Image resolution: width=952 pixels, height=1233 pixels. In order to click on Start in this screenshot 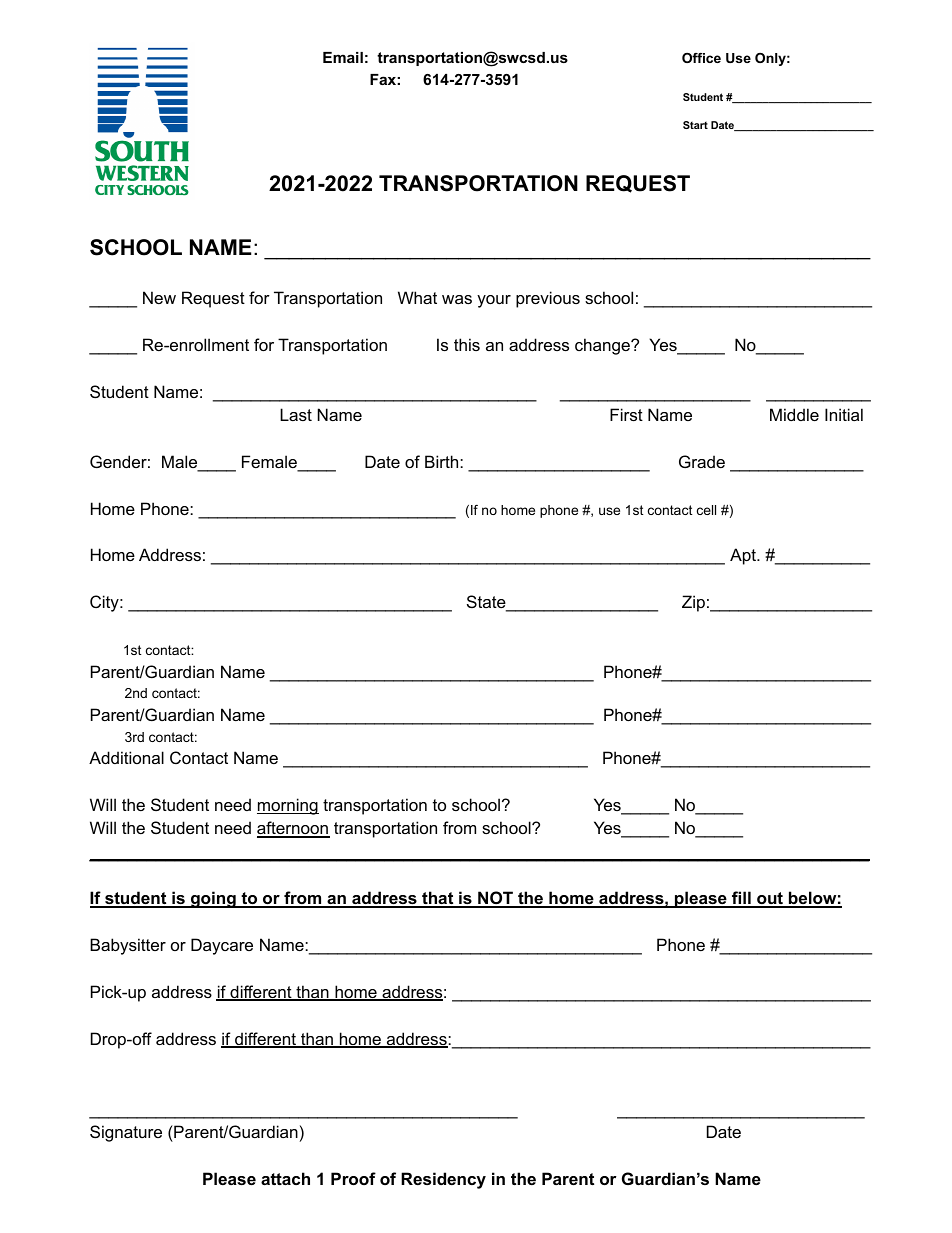, I will do `click(695, 125)`.
